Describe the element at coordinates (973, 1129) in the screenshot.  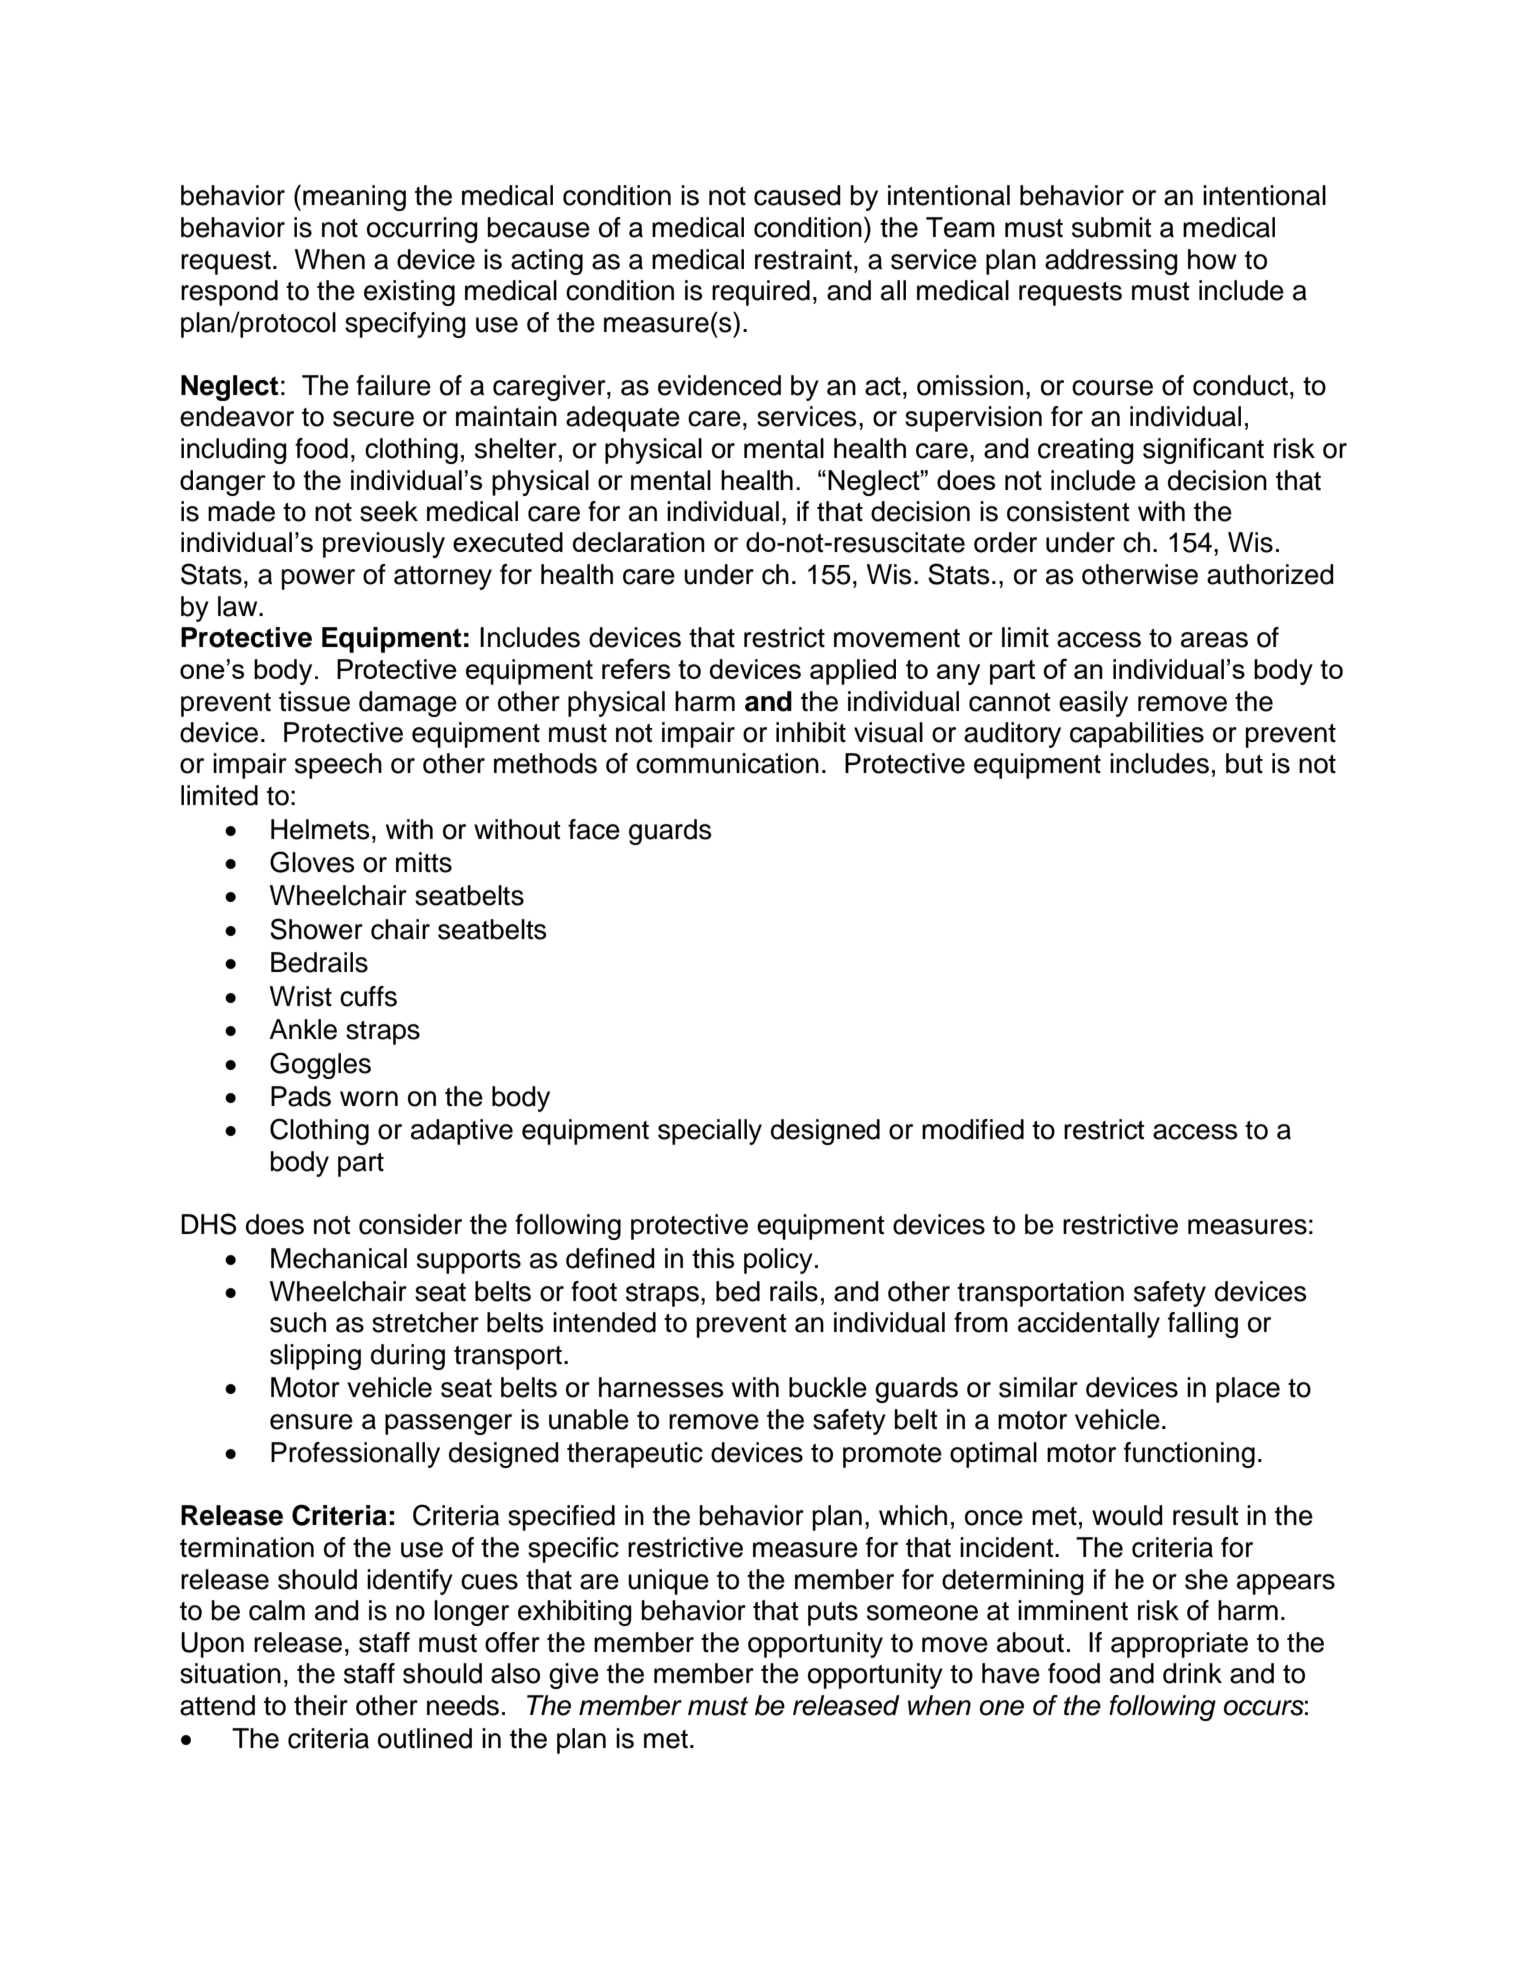
I see `modified` at that location.
